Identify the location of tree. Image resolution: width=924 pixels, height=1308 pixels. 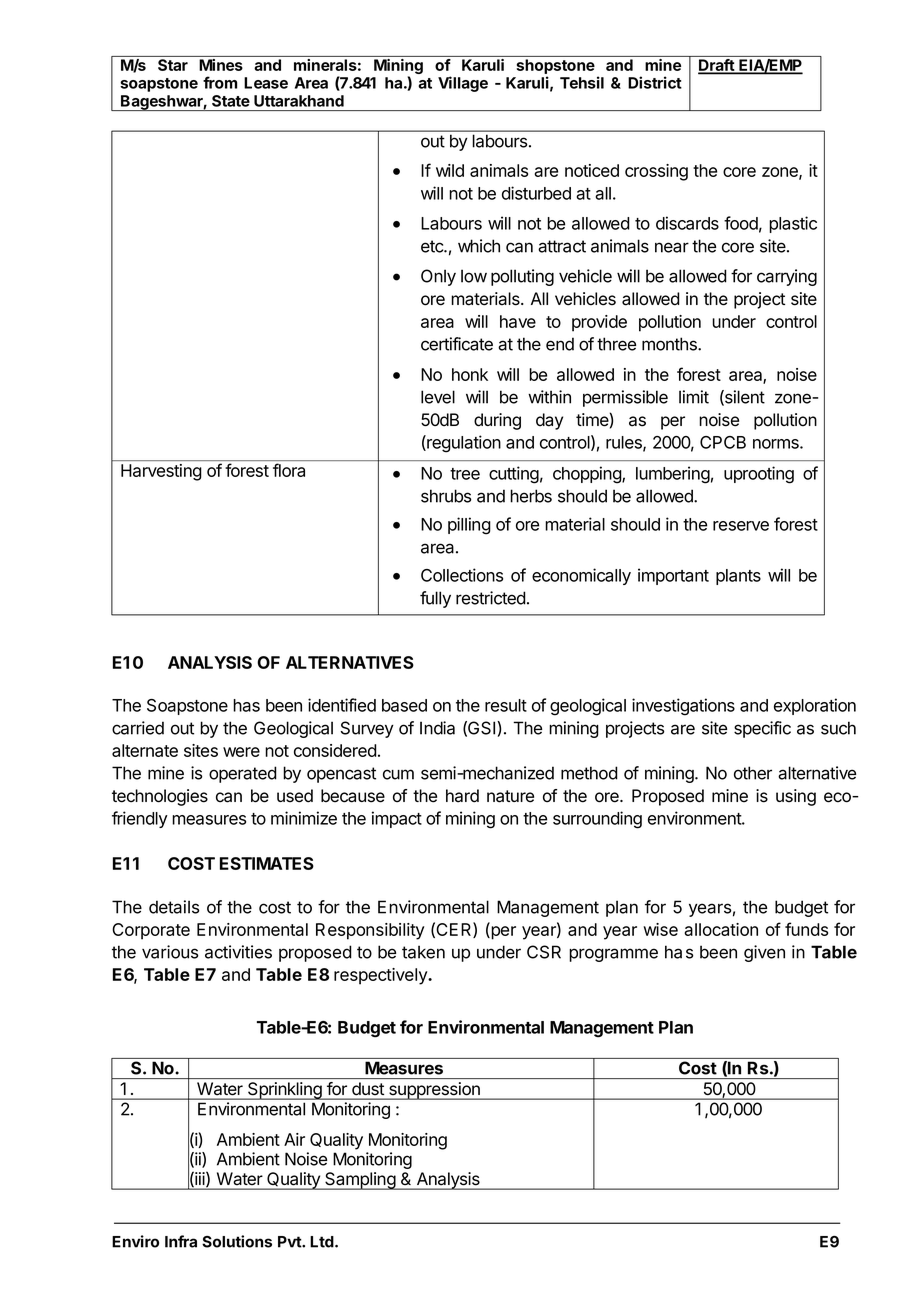
(465, 474).
